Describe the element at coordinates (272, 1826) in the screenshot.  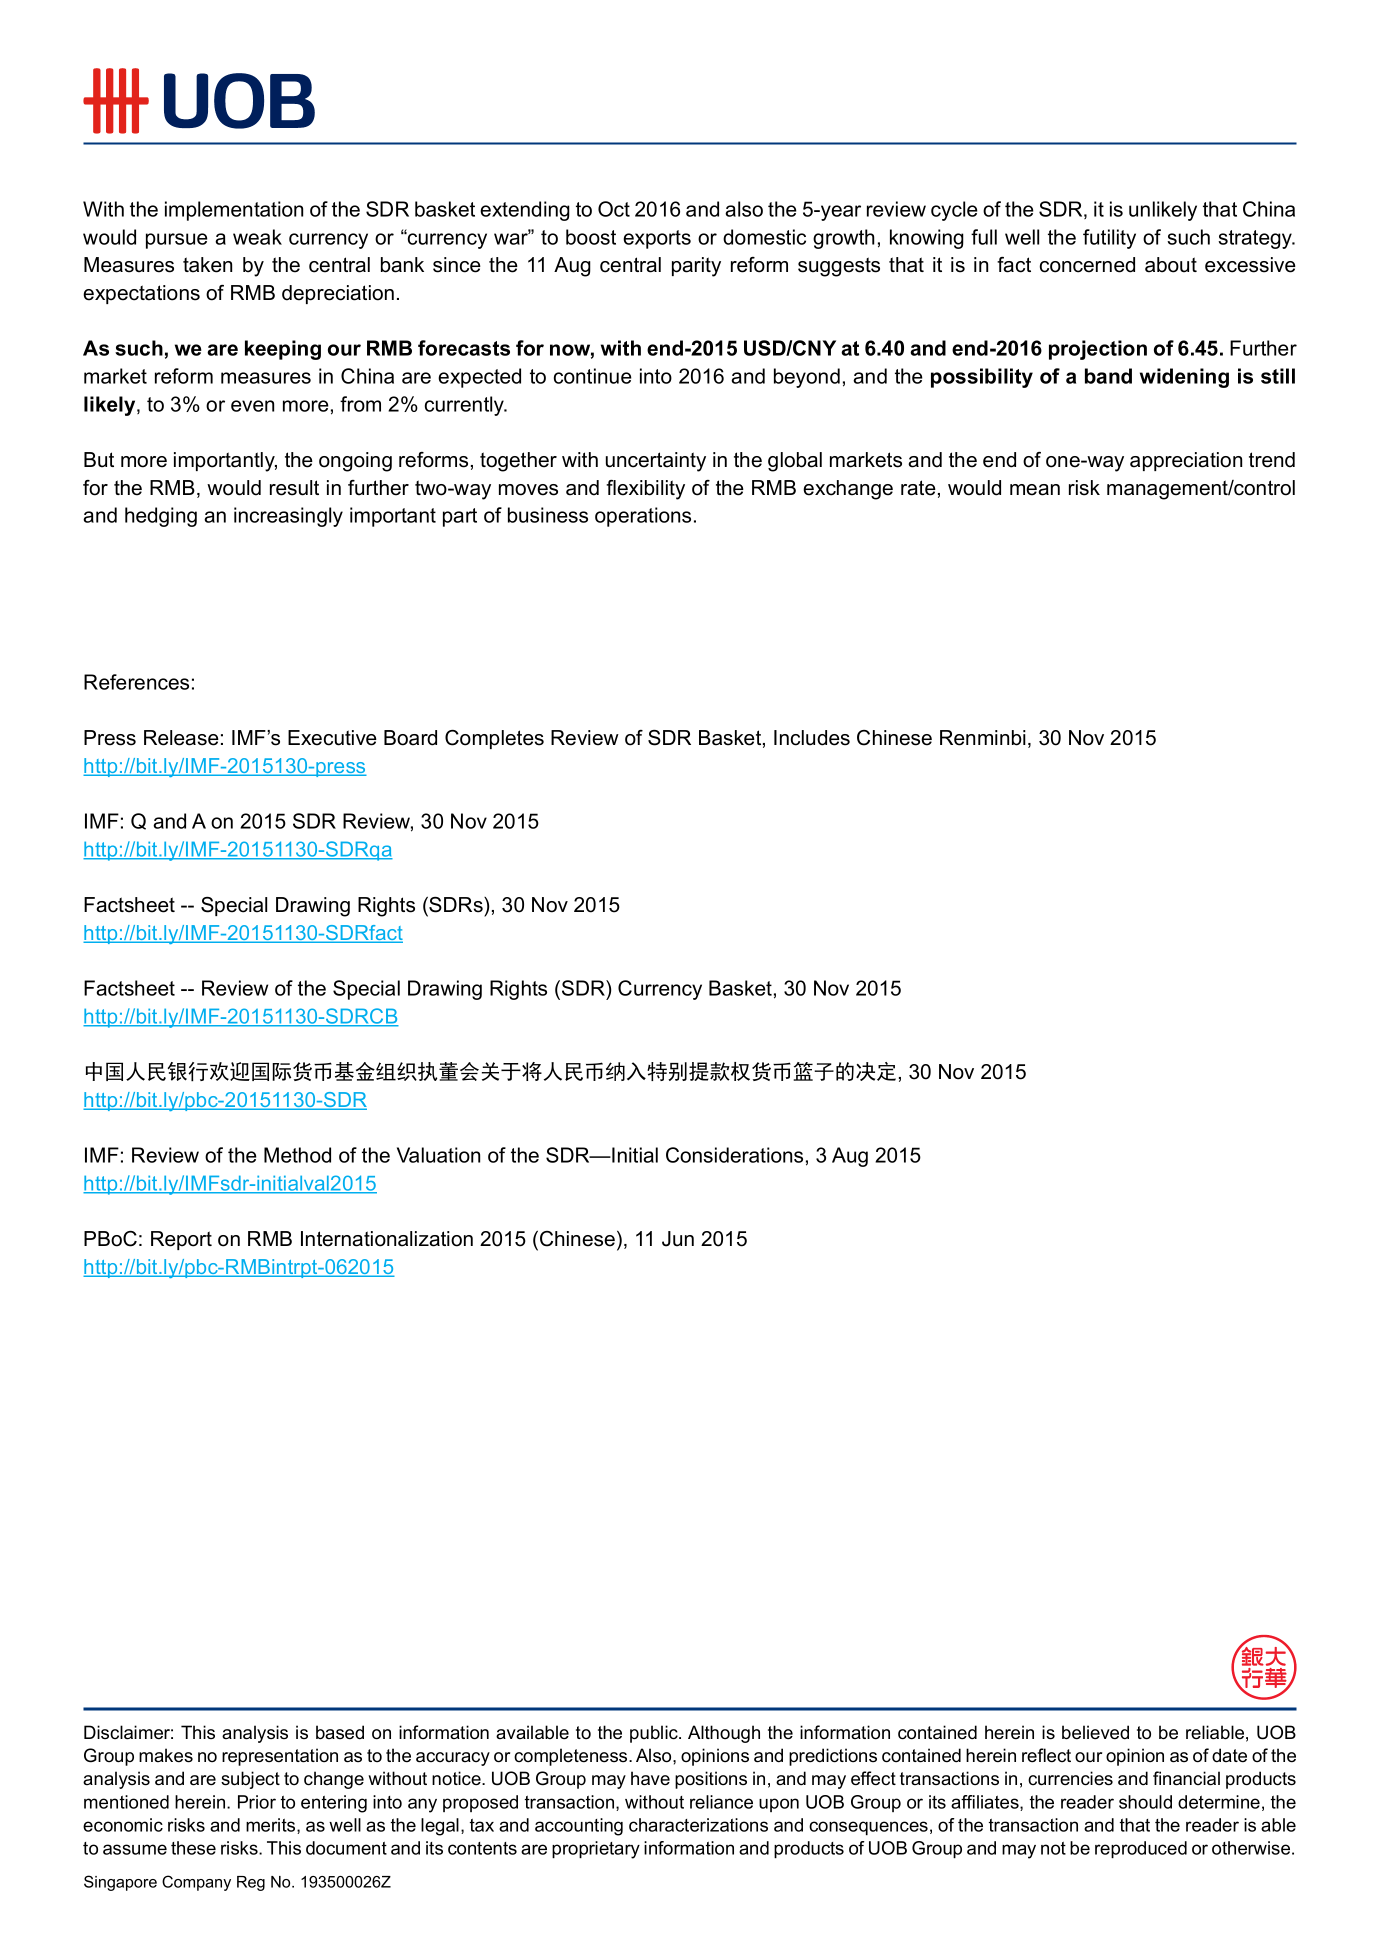
I see `merits` at that location.
